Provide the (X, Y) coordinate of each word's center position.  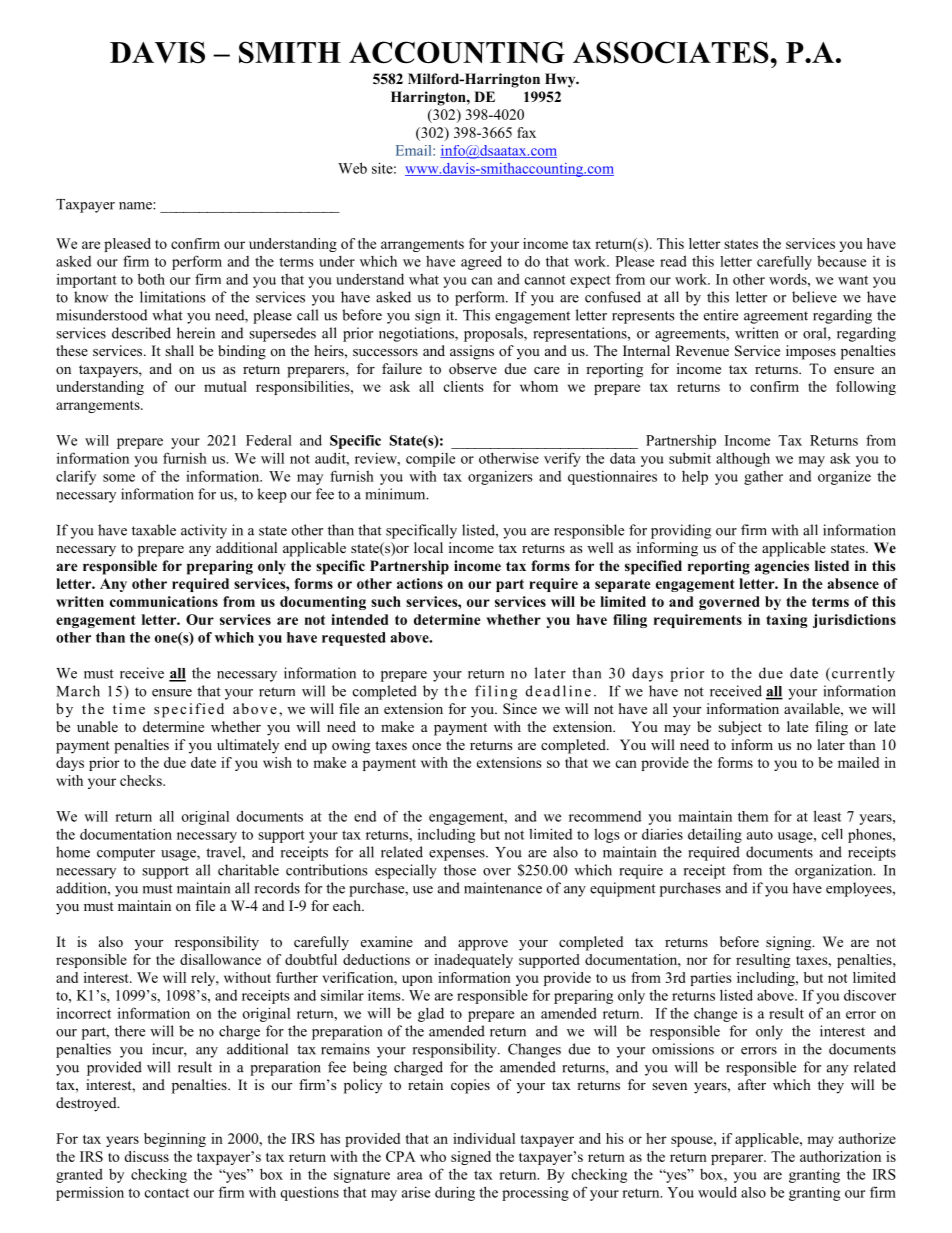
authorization (840, 1156)
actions (420, 583)
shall (179, 350)
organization (835, 871)
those (460, 870)
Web (352, 168)
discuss (146, 1156)
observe (473, 369)
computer (126, 854)
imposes (811, 352)
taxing (786, 621)
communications (164, 601)
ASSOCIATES (672, 52)
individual (484, 1138)
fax (526, 132)
